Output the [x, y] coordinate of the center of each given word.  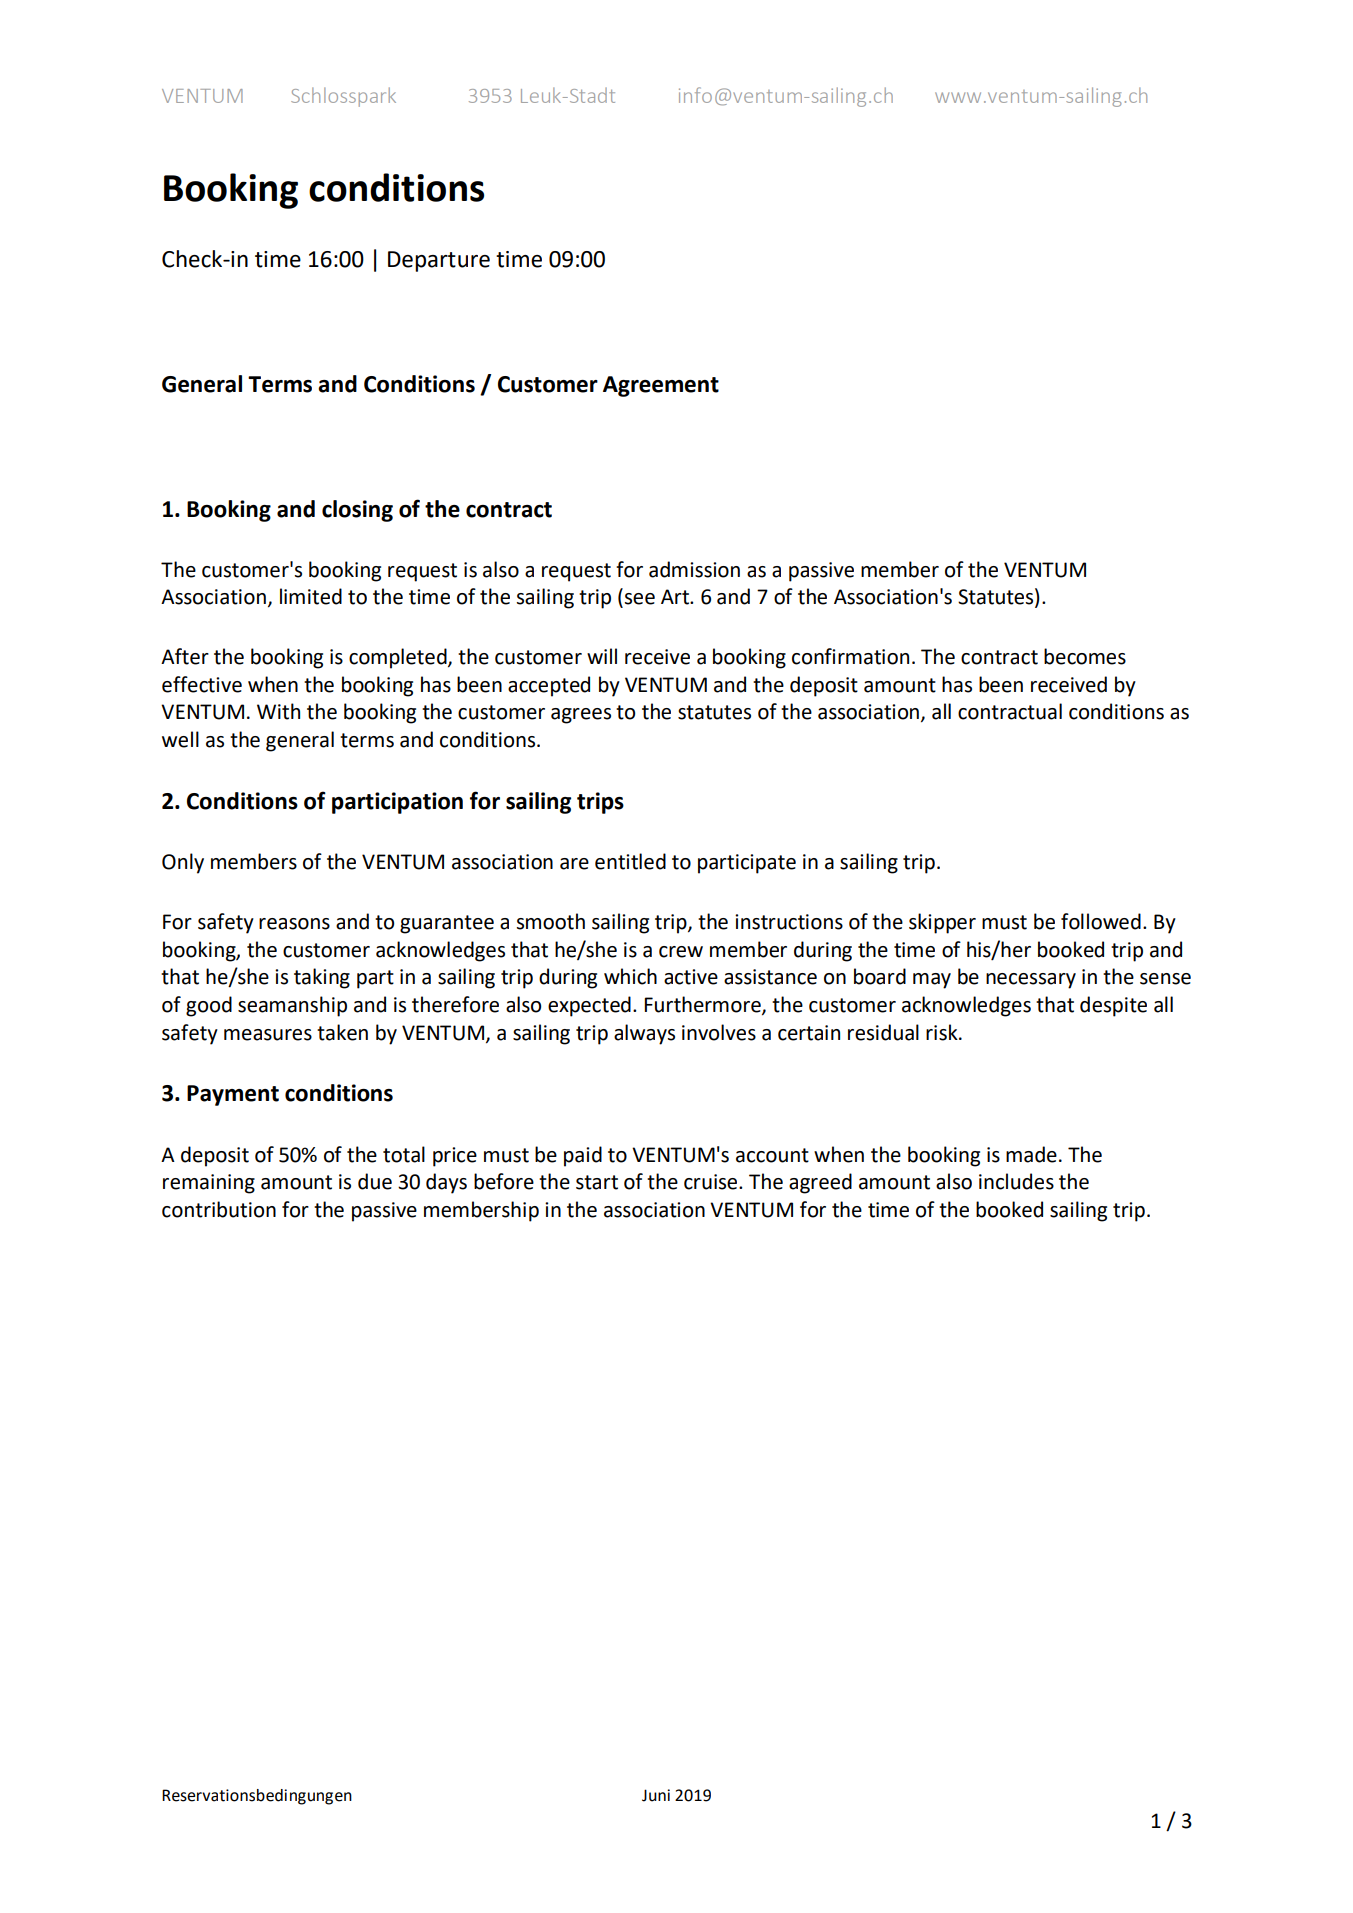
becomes [1085, 656]
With [278, 711]
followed [1101, 921]
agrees [581, 716]
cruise [712, 1182]
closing [357, 511]
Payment [233, 1095]
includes [1016, 1181]
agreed [820, 1183]
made [1031, 1154]
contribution [219, 1209]
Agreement [661, 386]
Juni [656, 1795]
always [644, 1034]
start [597, 1182]
